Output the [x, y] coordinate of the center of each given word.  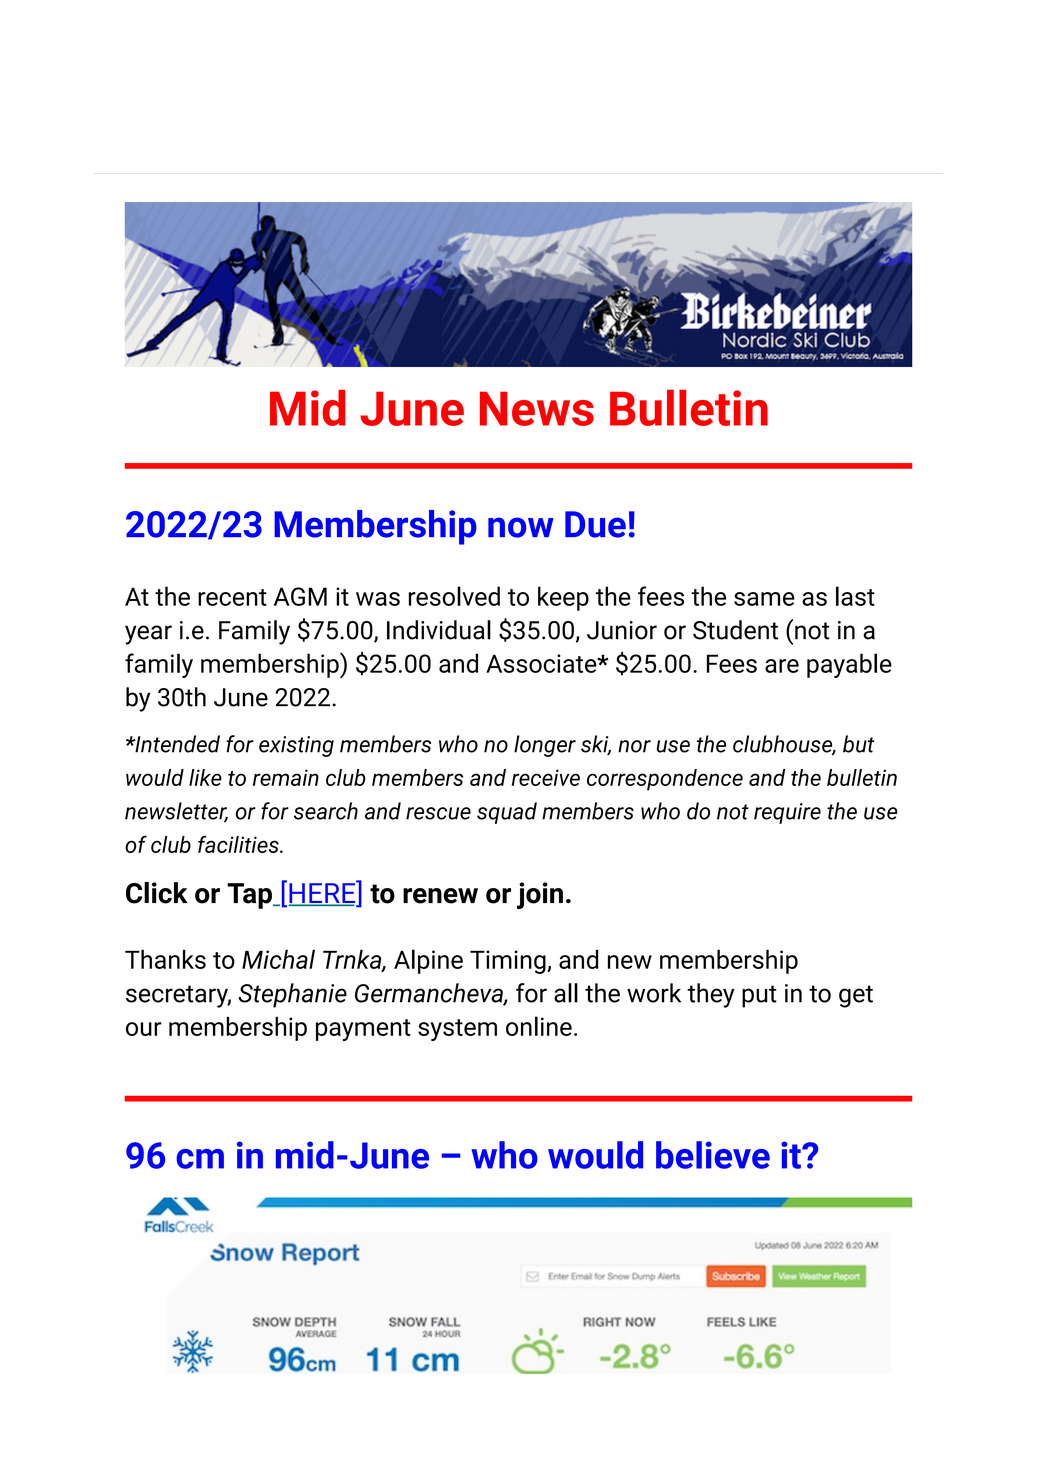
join [540, 895]
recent [232, 597]
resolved [454, 596]
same [764, 599]
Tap [250, 896]
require [787, 813]
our [144, 1029]
